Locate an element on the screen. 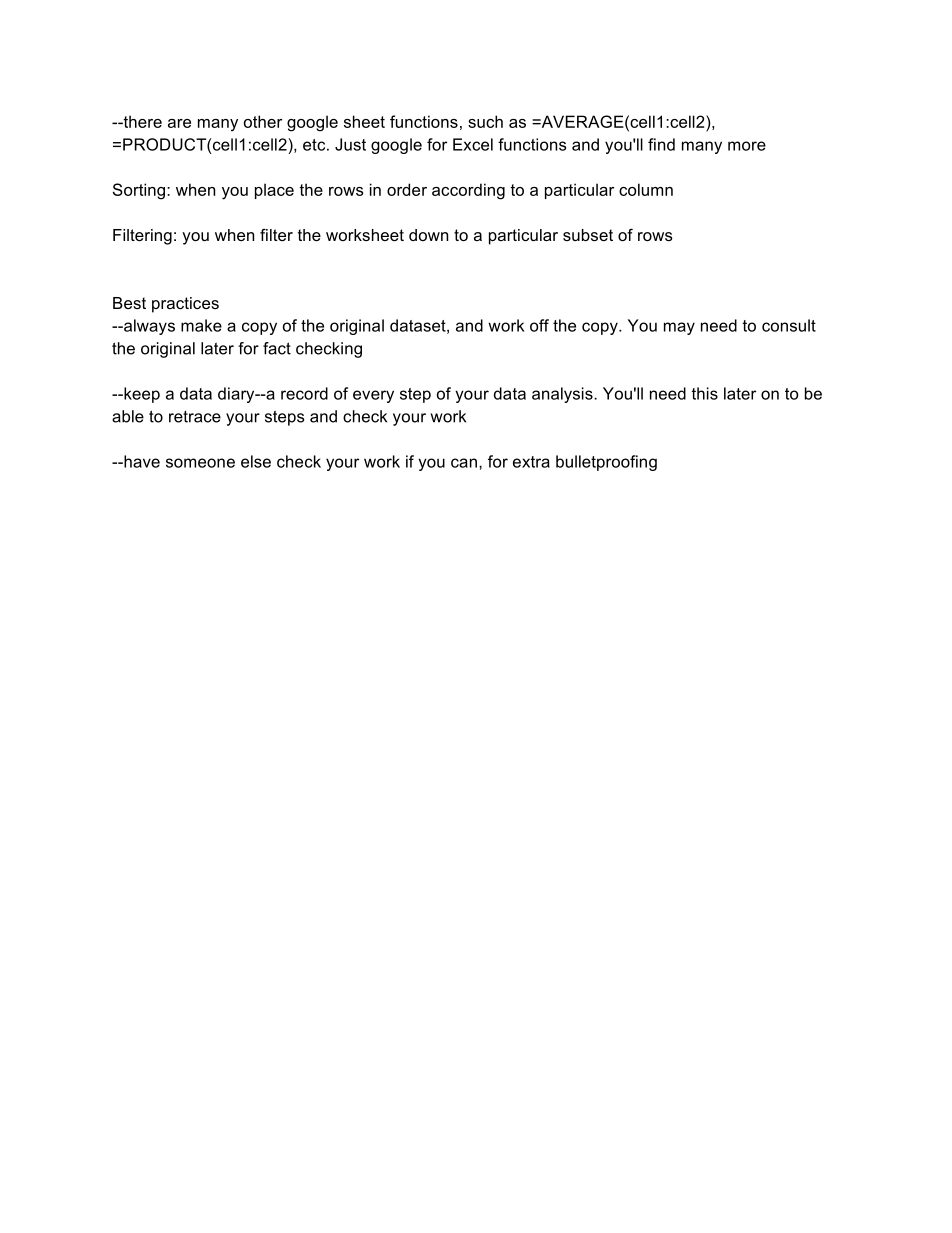 The image size is (952, 1233). more is located at coordinates (747, 146).
